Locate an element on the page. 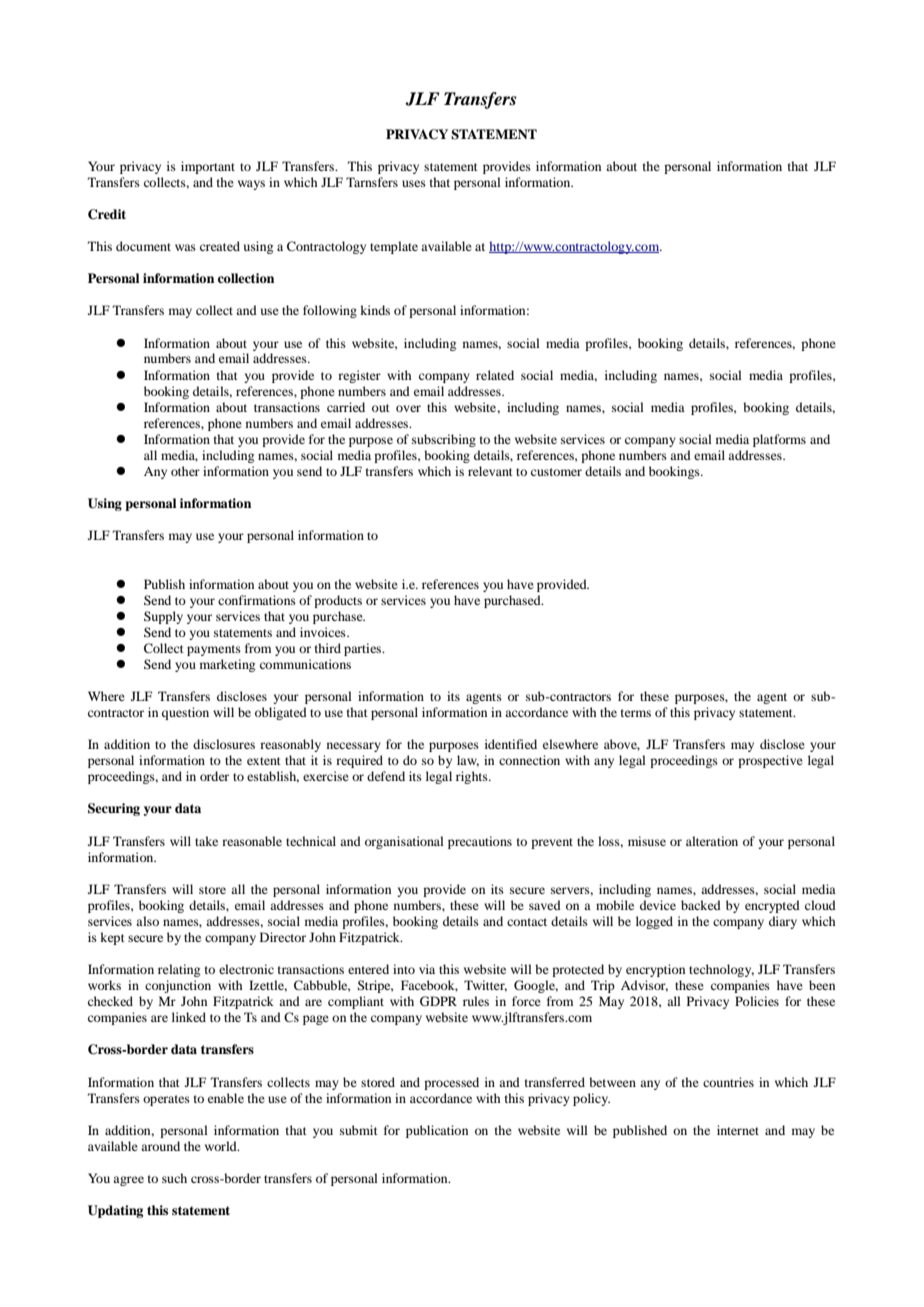 This page has height=1307, width=924. precautions is located at coordinates (480, 842).
